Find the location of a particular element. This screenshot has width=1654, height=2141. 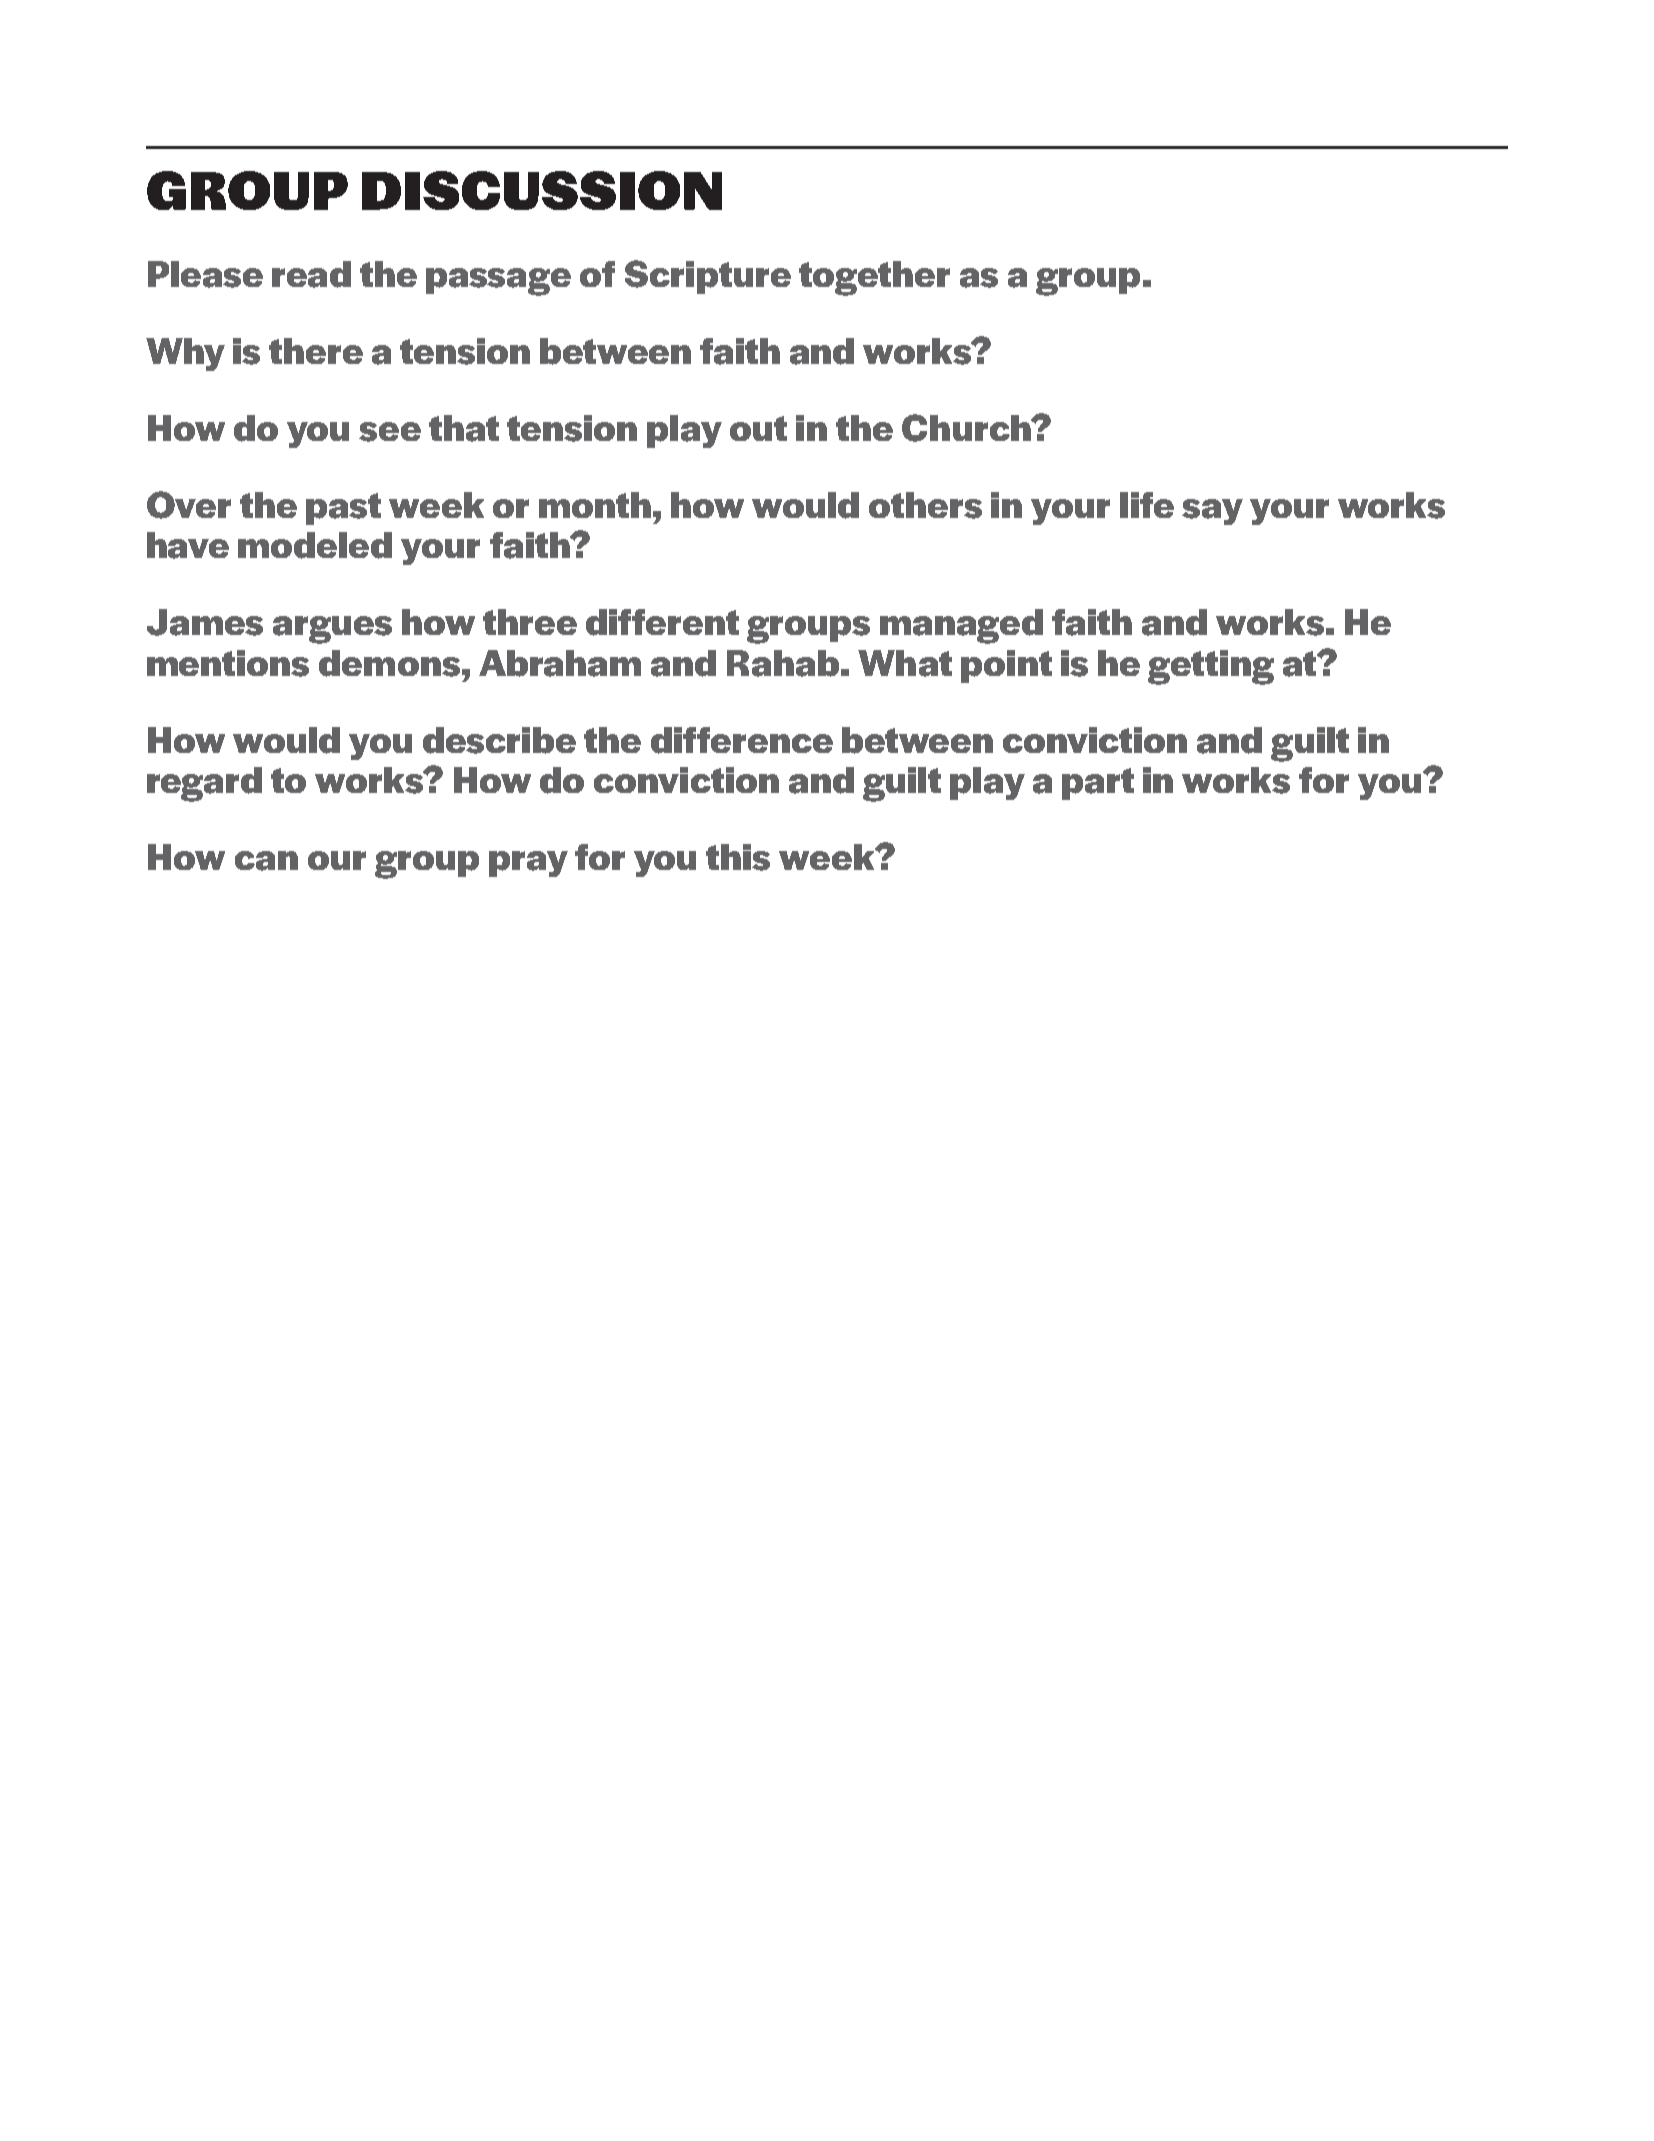

can is located at coordinates (266, 861).
